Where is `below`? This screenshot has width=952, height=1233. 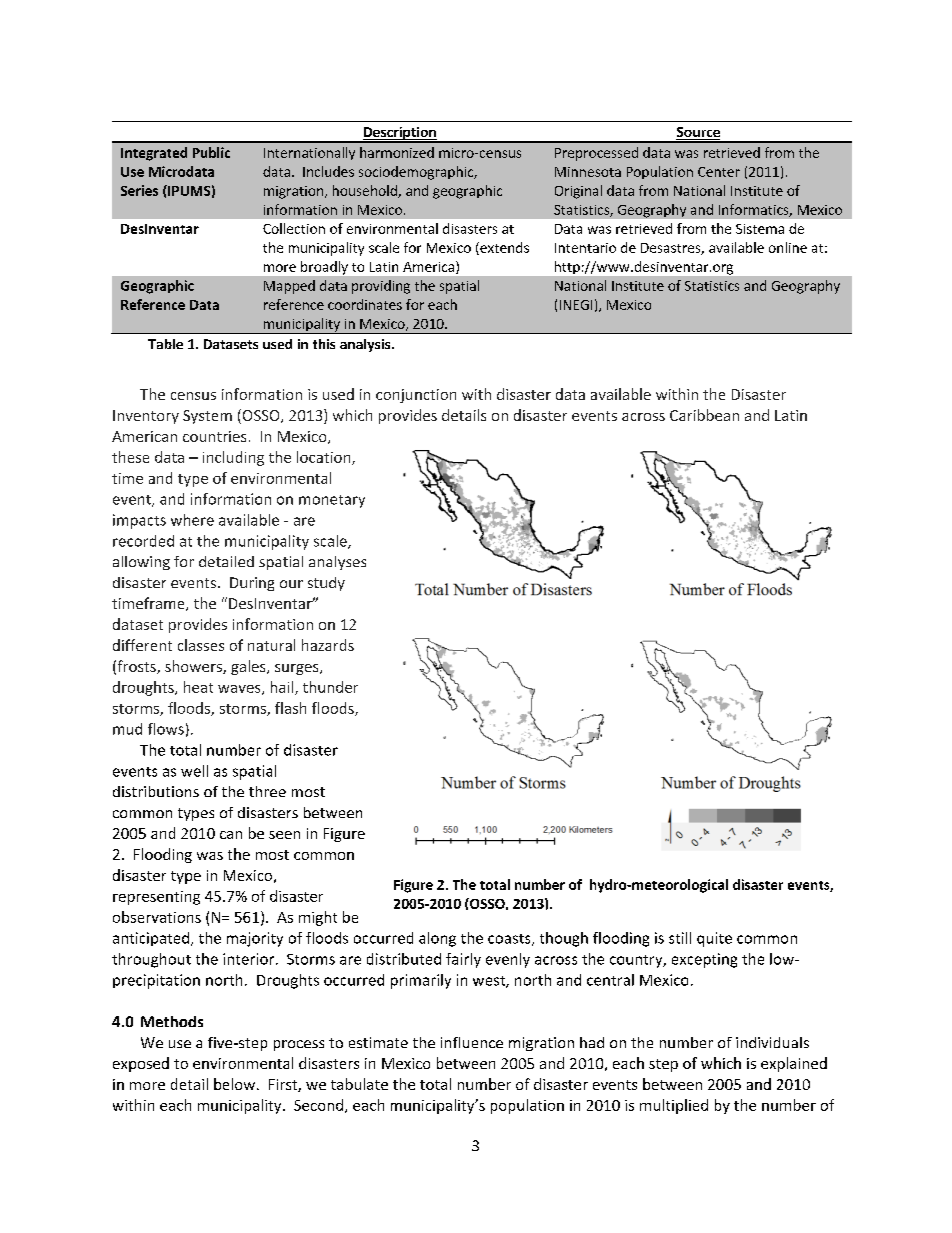 below is located at coordinates (236, 1084).
